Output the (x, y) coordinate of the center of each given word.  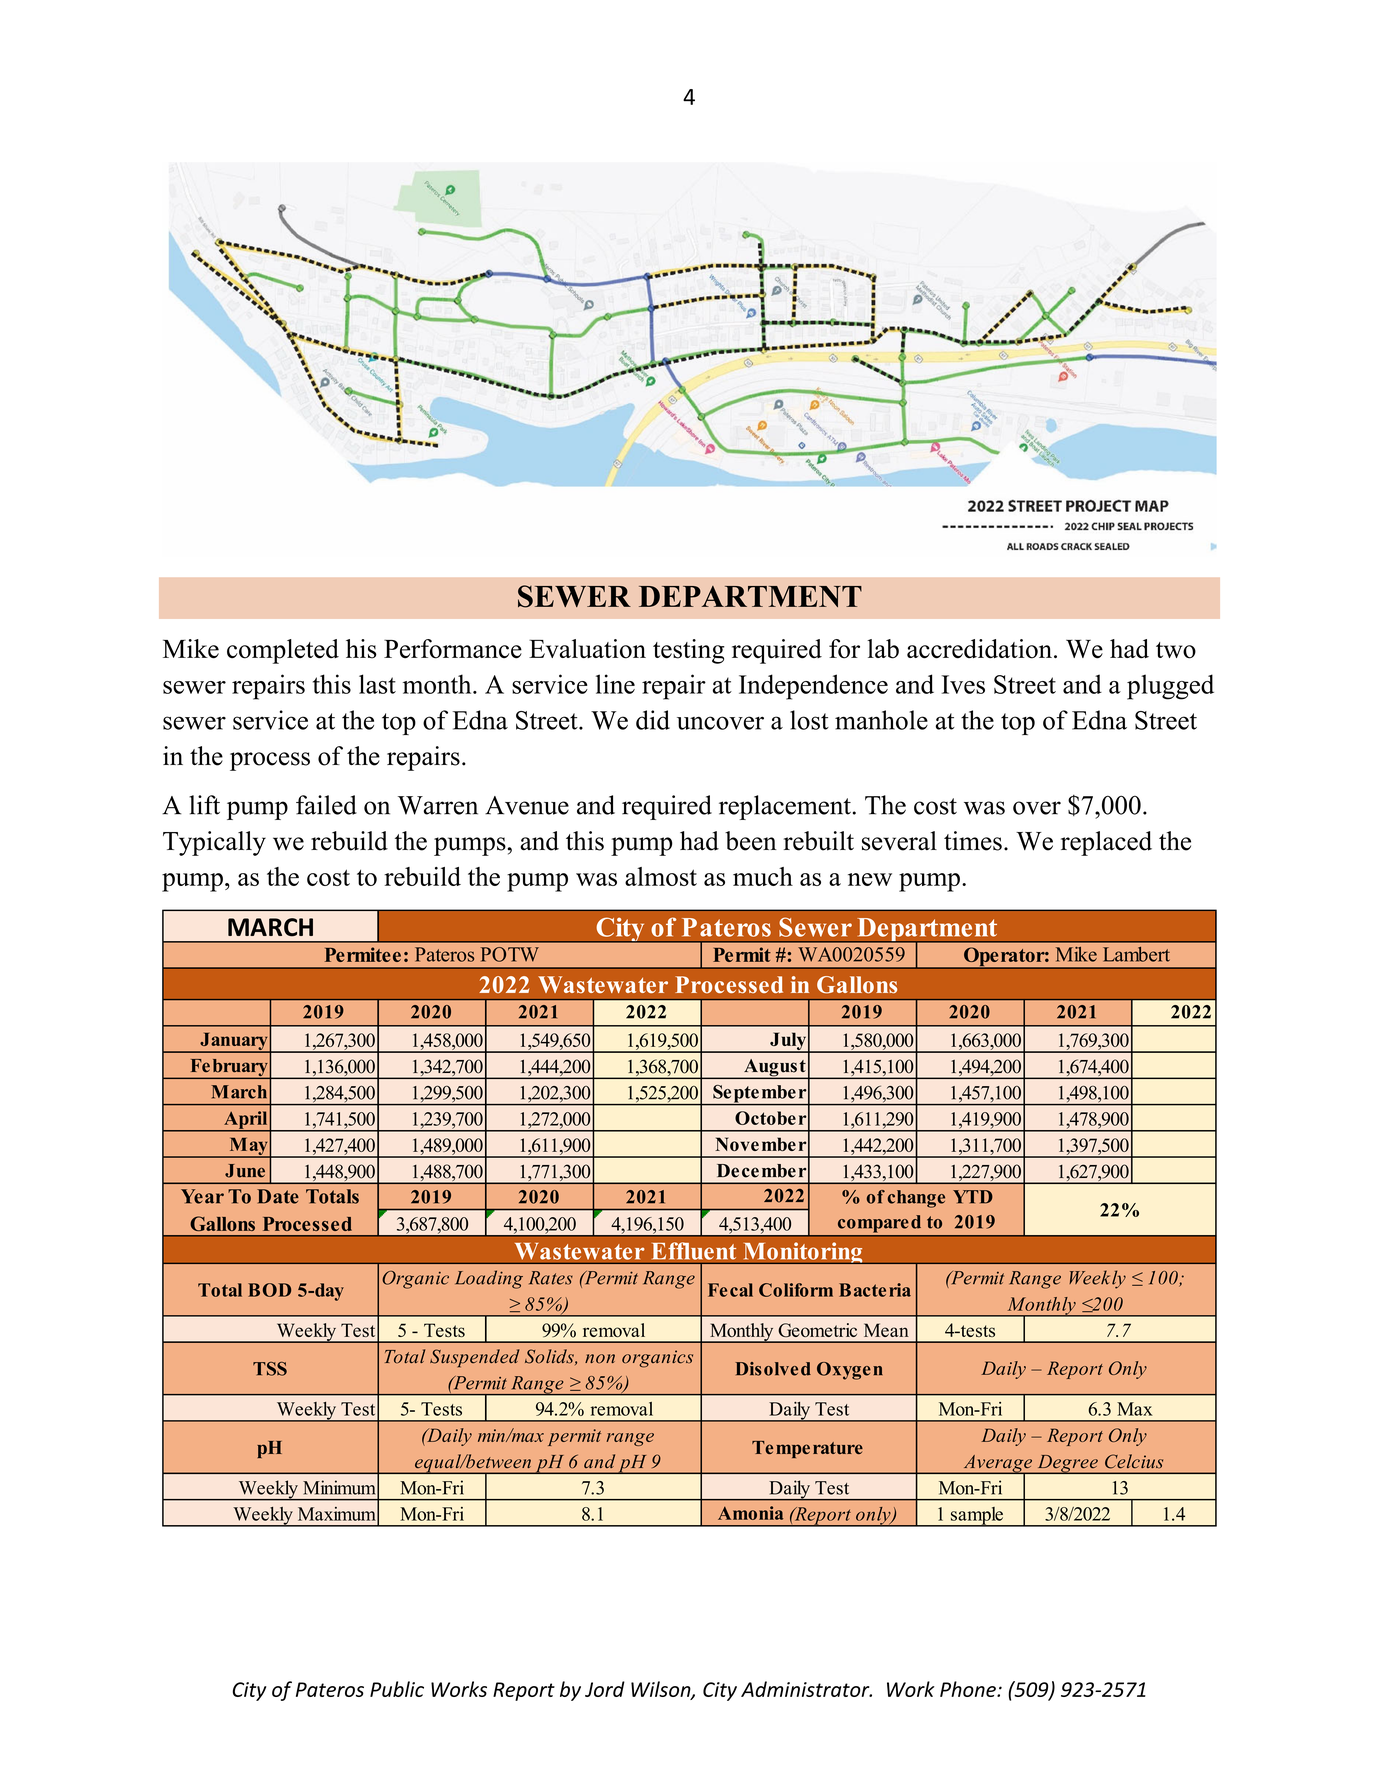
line (615, 684)
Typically (214, 843)
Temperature (807, 1449)
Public (397, 1689)
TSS (270, 1369)
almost (661, 876)
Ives (963, 684)
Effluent (694, 1251)
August (775, 1069)
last (377, 684)
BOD (269, 1290)
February (229, 1069)
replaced (1106, 843)
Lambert (1136, 954)
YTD (973, 1197)
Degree (1067, 1464)
